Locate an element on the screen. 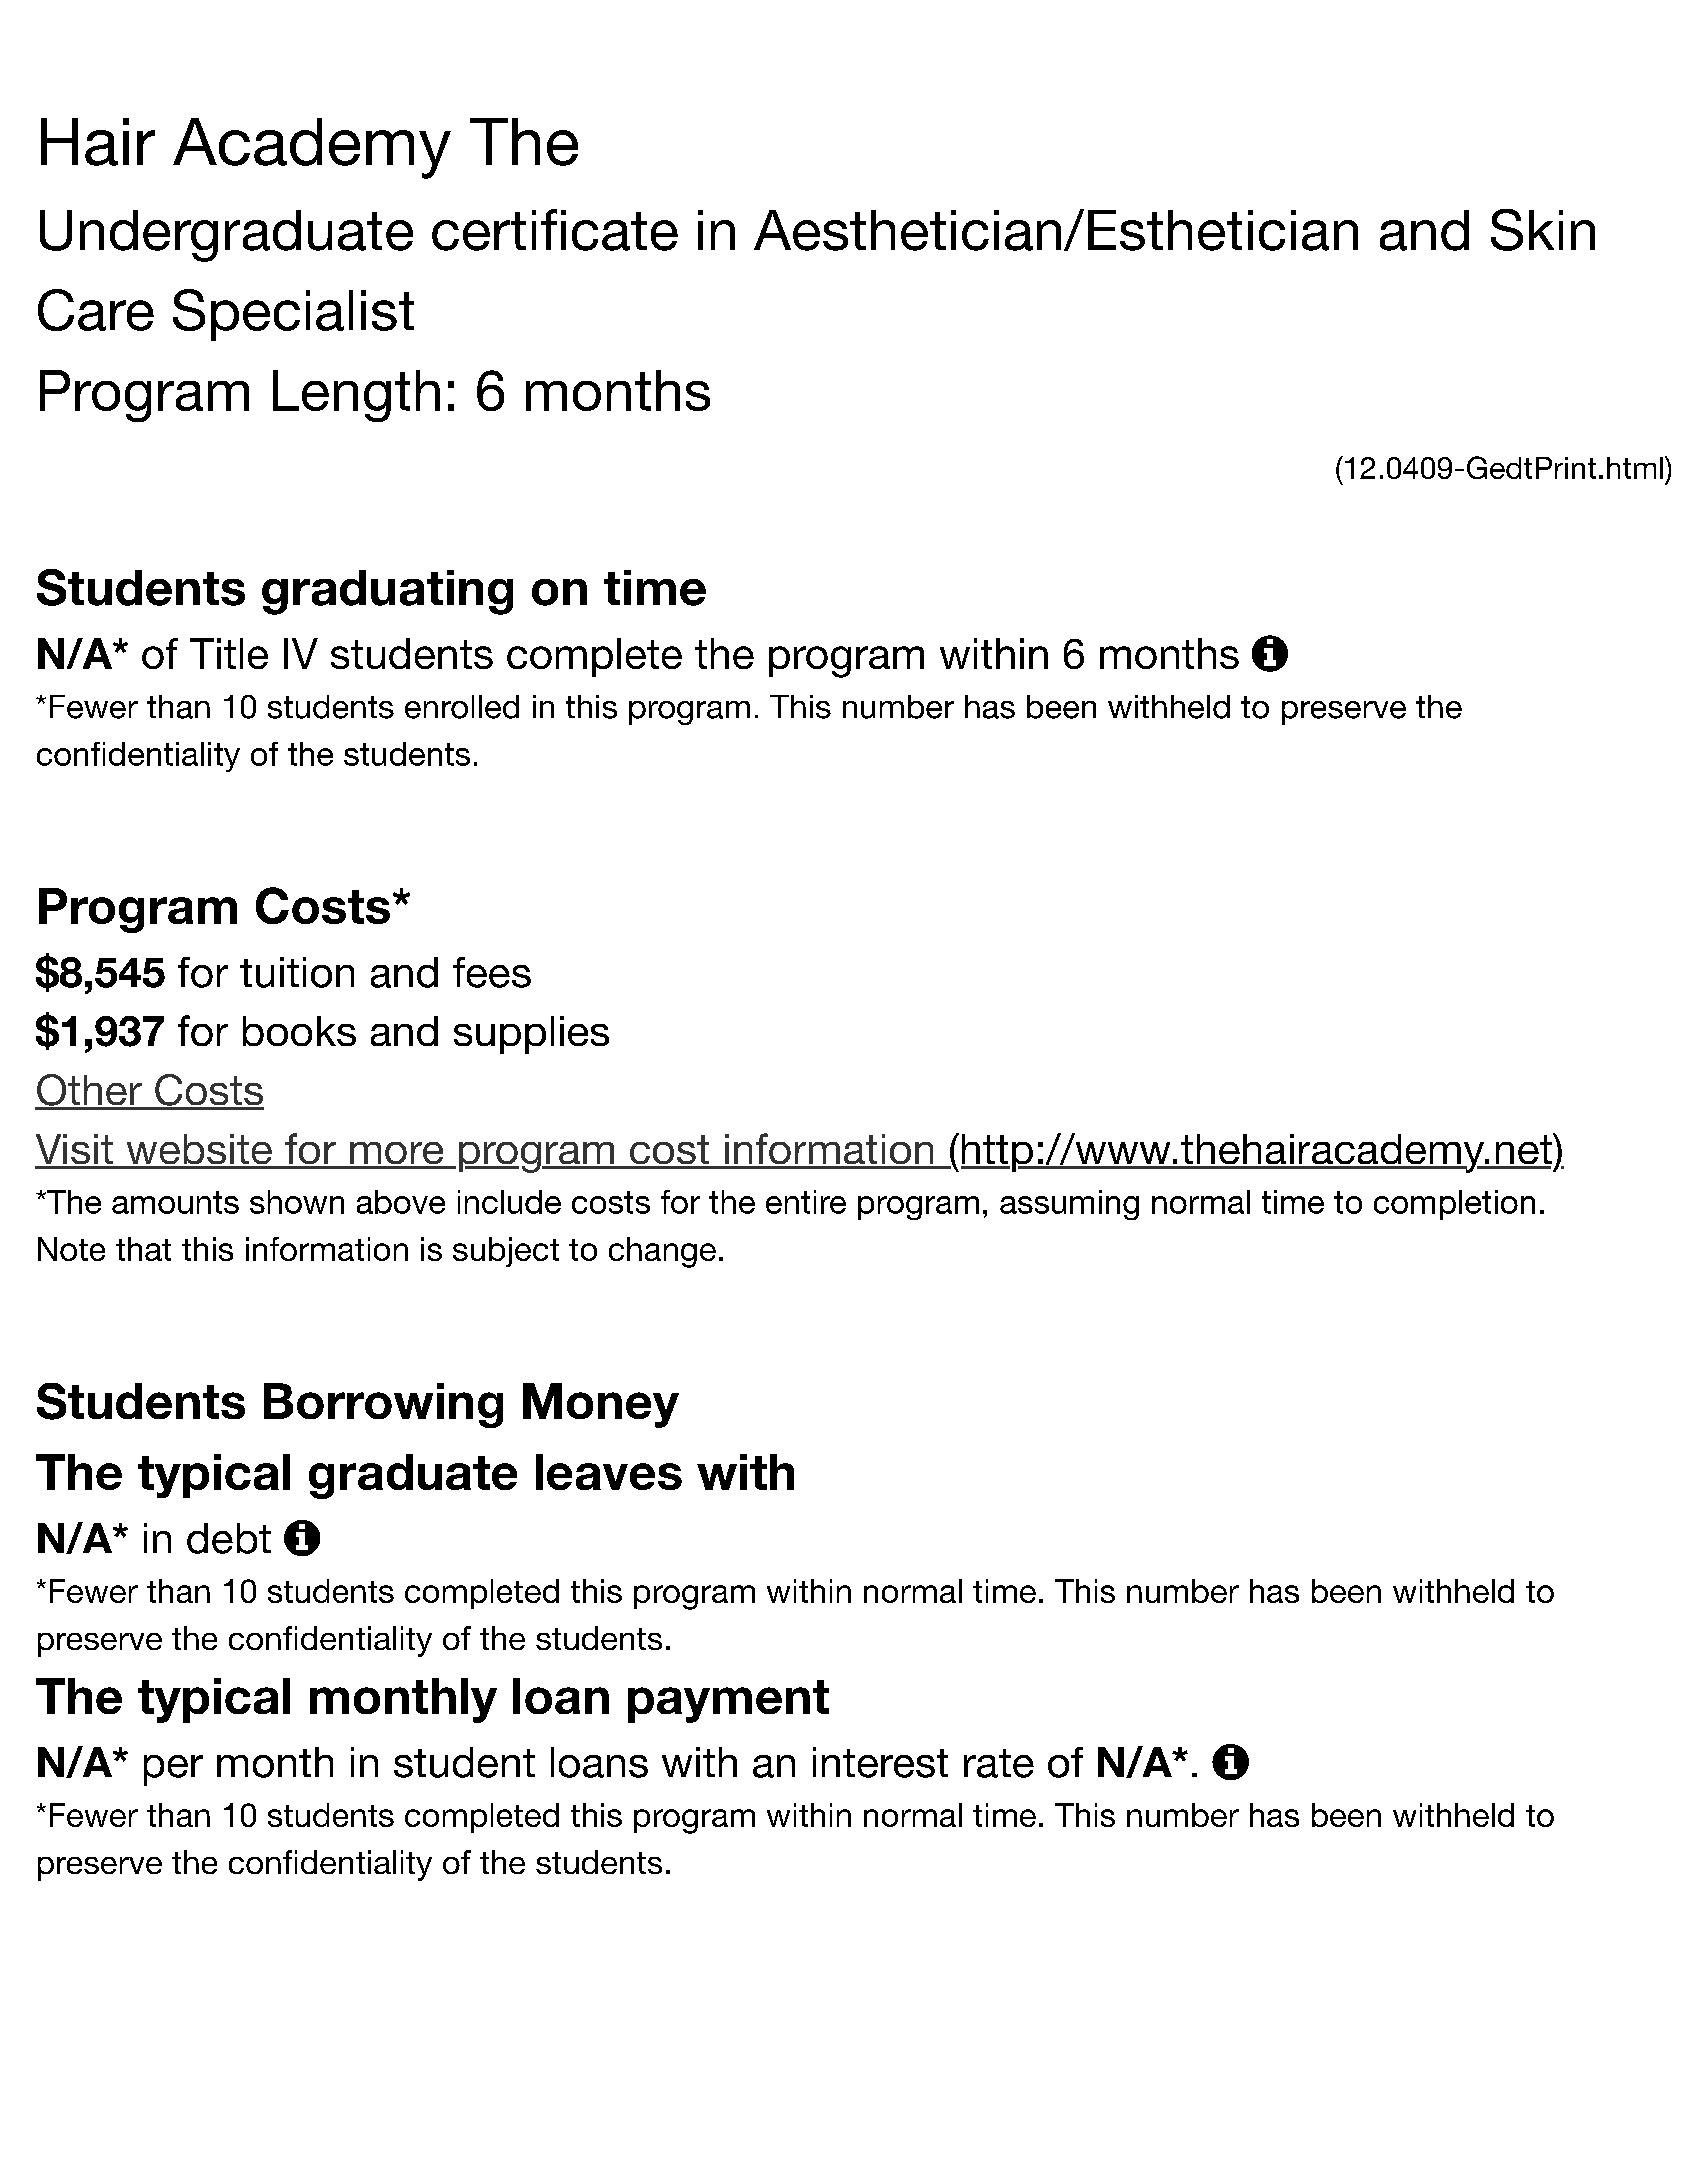 Image resolution: width=1699 pixels, height=2163 pixels. Specialist is located at coordinates (293, 315).
